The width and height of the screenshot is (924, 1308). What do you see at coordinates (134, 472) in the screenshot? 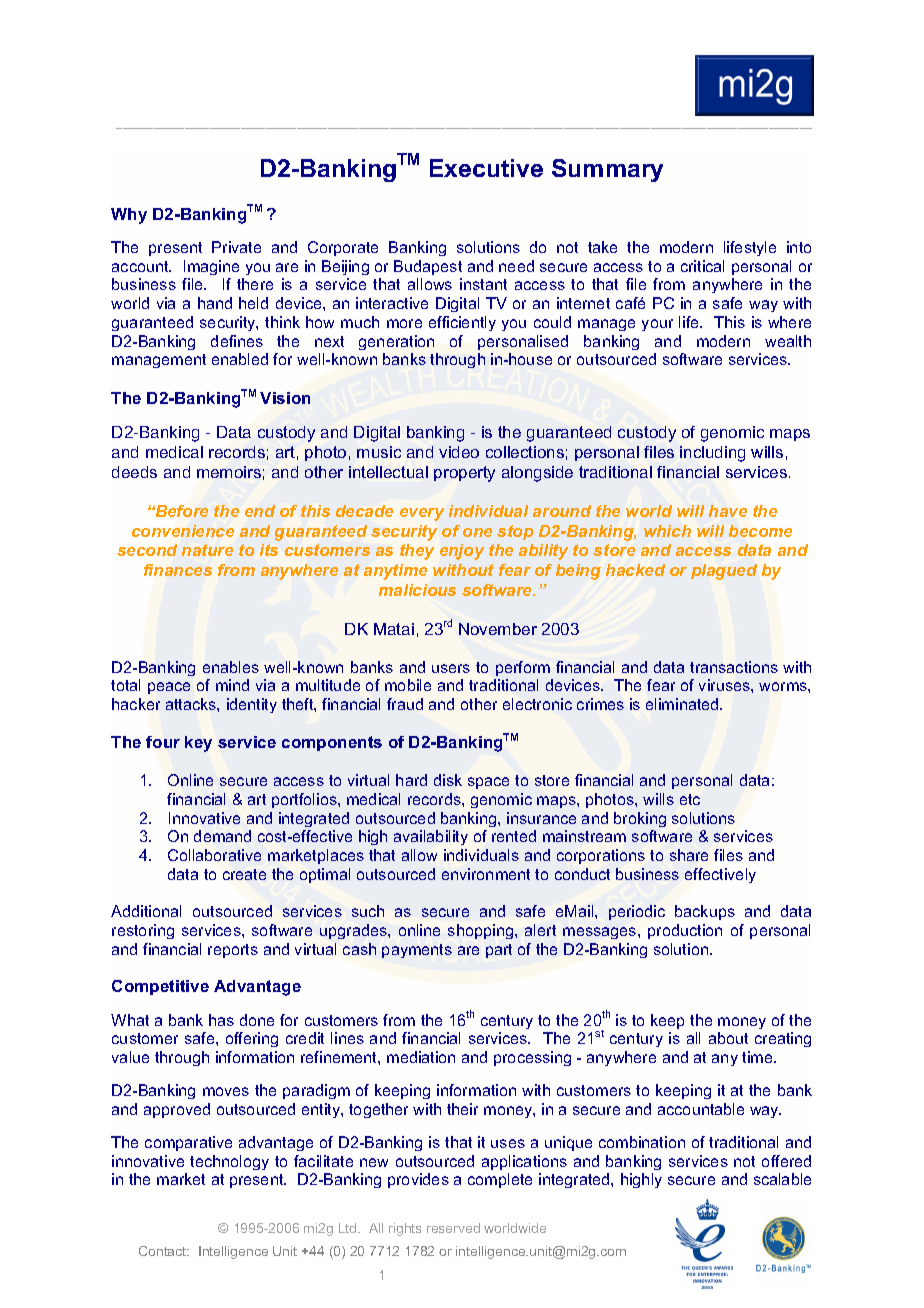
I see `deeds` at bounding box center [134, 472].
